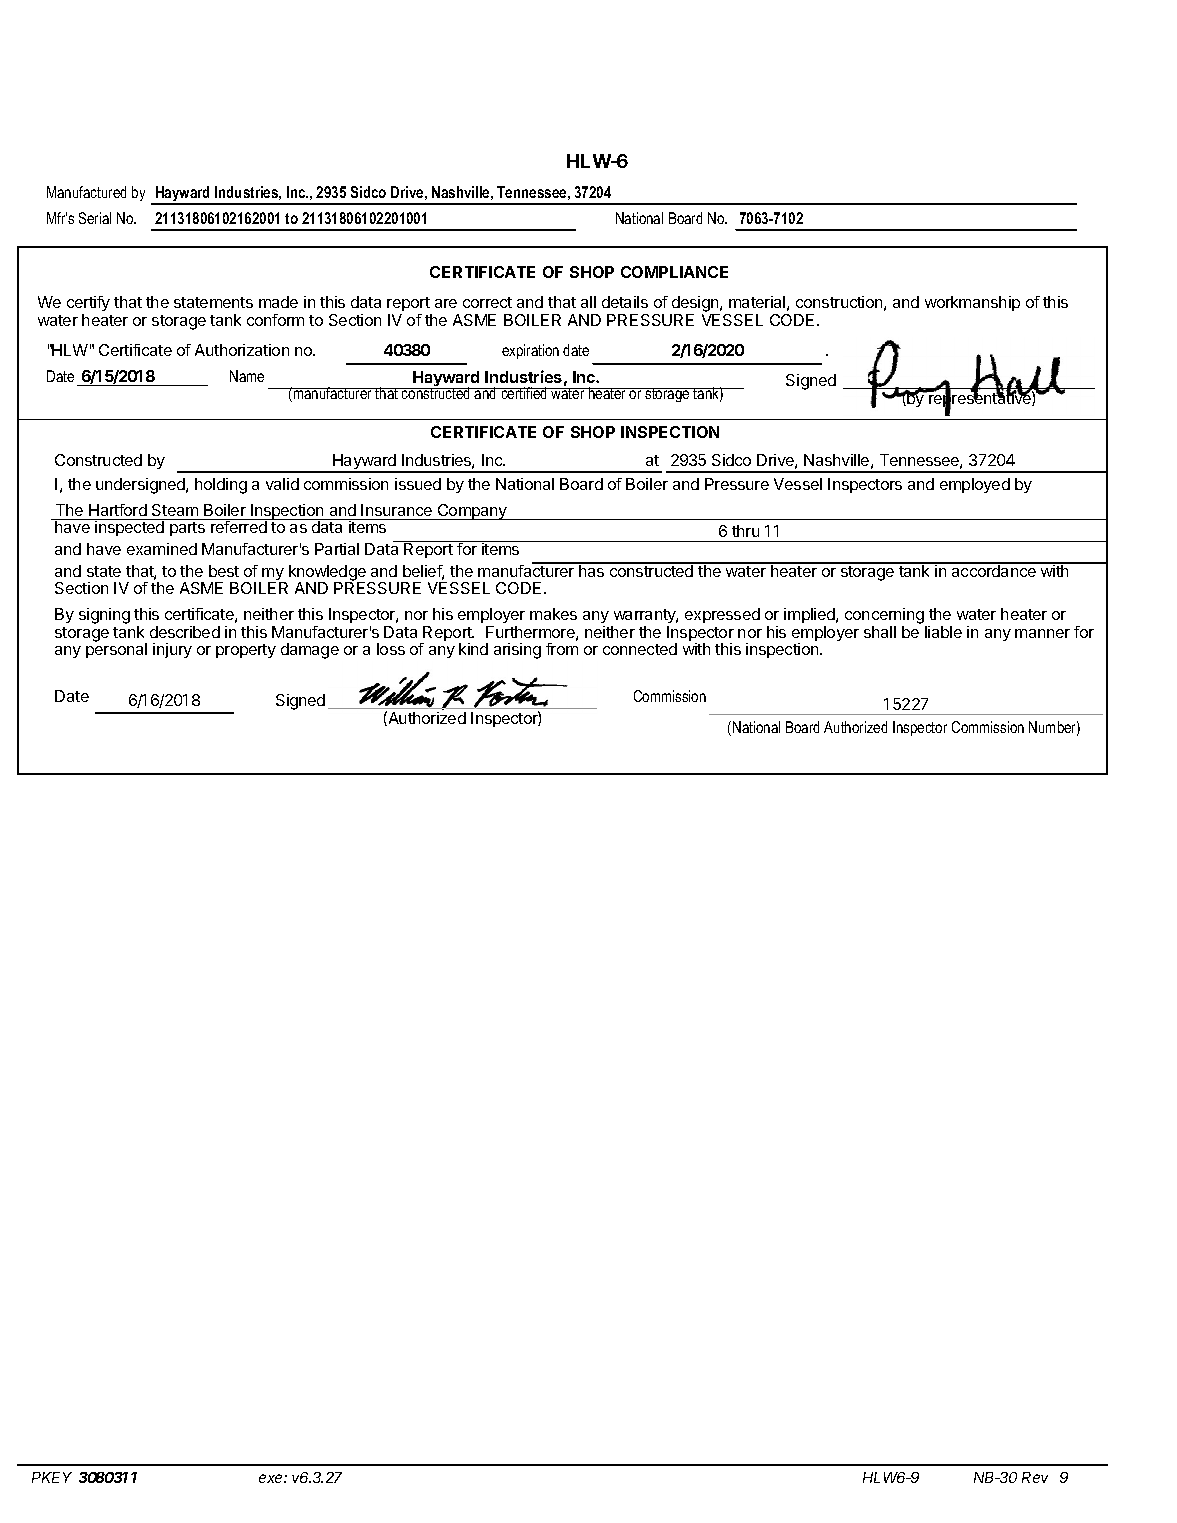  I want to click on shall, so click(880, 632).
